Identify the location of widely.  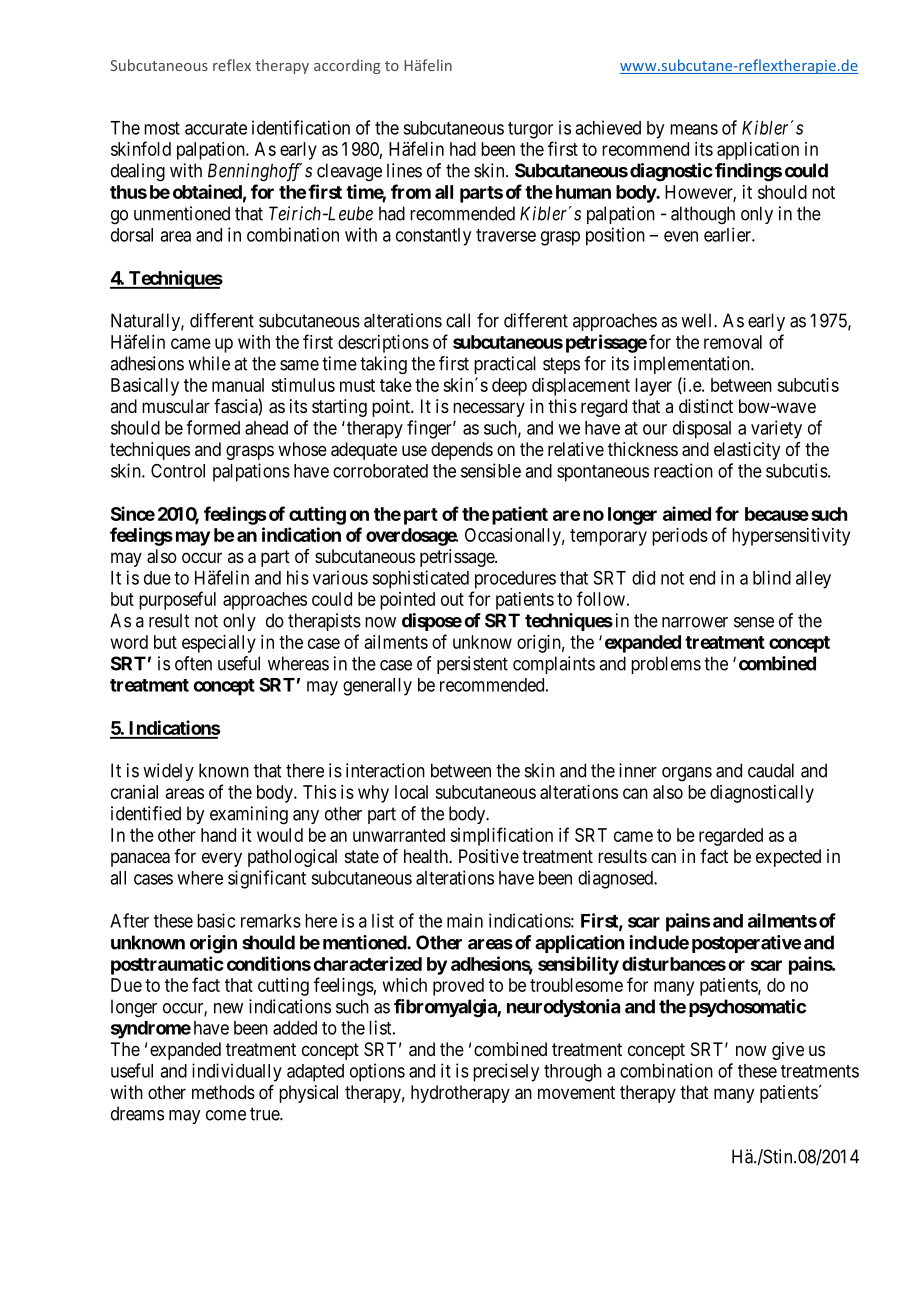
(168, 772).
